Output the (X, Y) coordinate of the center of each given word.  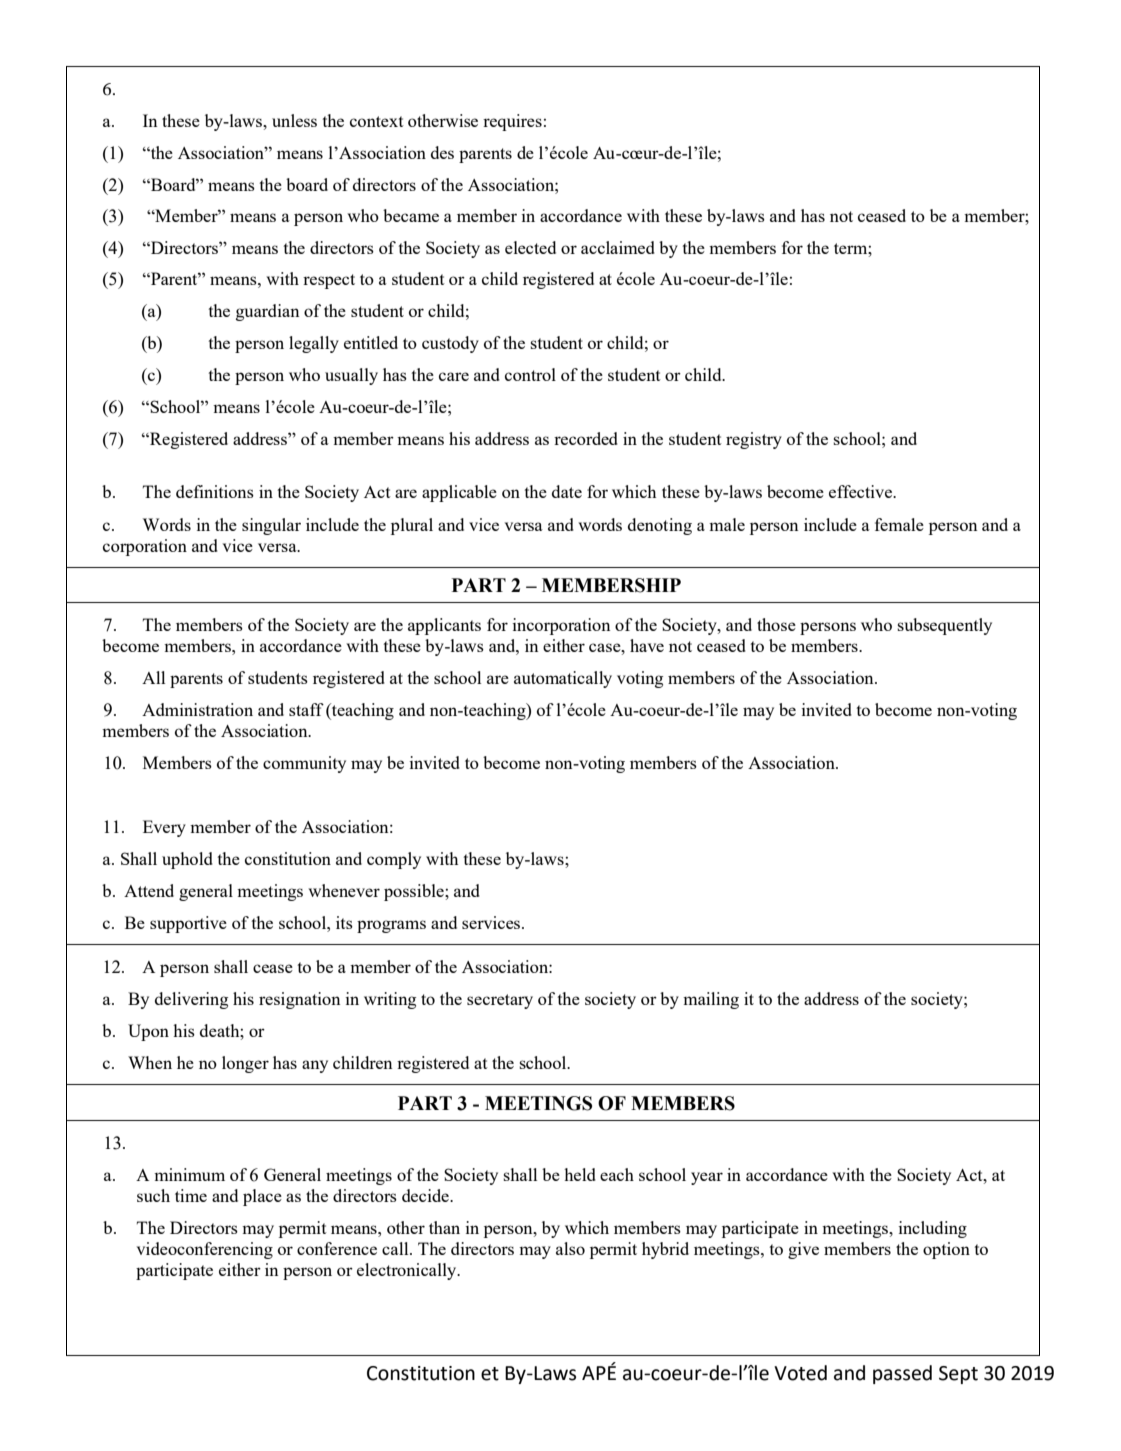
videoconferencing (205, 1250)
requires (512, 122)
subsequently (945, 626)
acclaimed (618, 247)
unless (294, 120)
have (647, 645)
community (304, 764)
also (570, 1248)
